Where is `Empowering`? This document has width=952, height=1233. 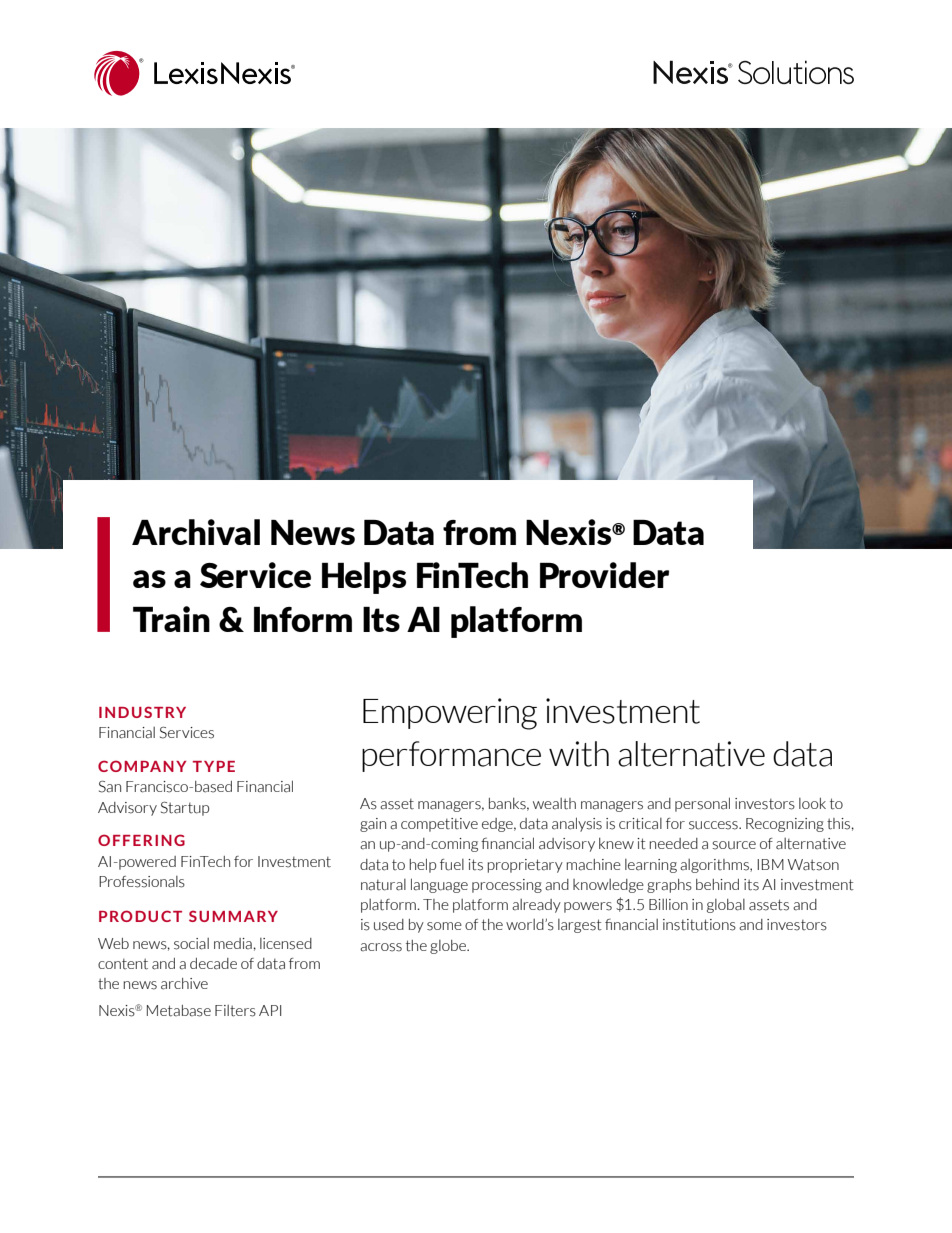 Empowering is located at coordinates (450, 714).
